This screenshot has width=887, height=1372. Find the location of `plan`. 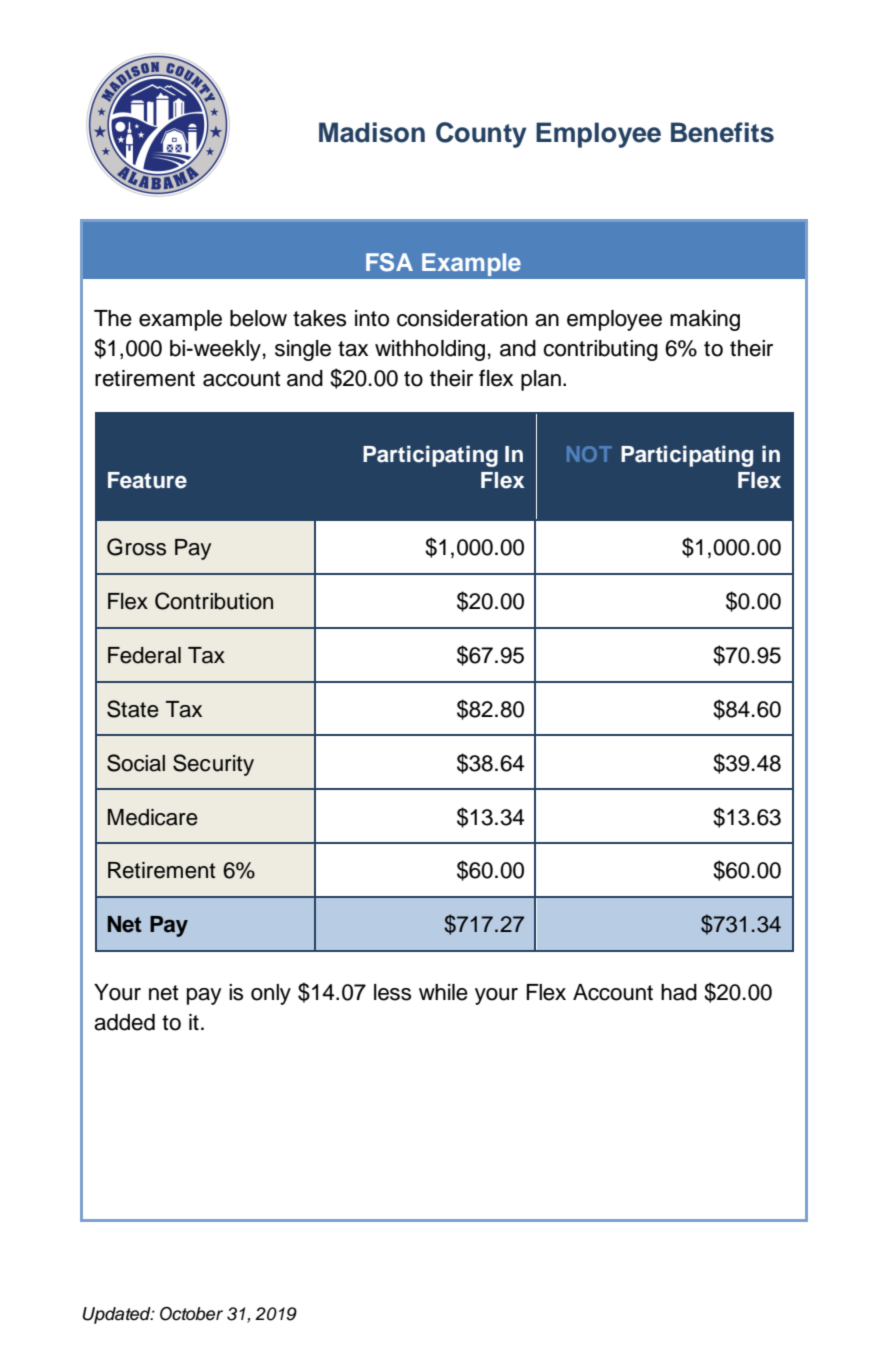

plan is located at coordinates (541, 380).
